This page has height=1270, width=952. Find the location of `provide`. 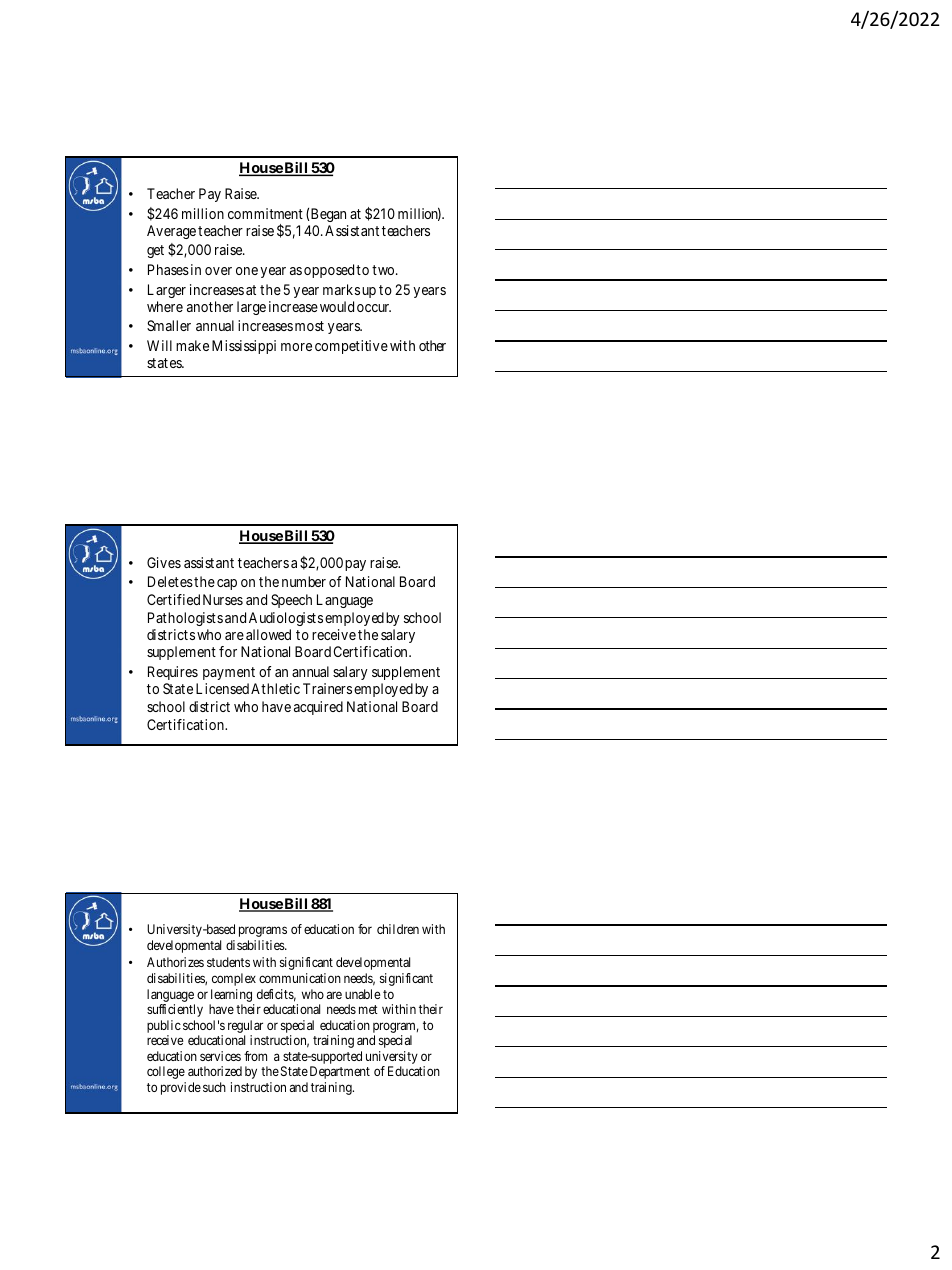

provide is located at coordinates (181, 1088).
